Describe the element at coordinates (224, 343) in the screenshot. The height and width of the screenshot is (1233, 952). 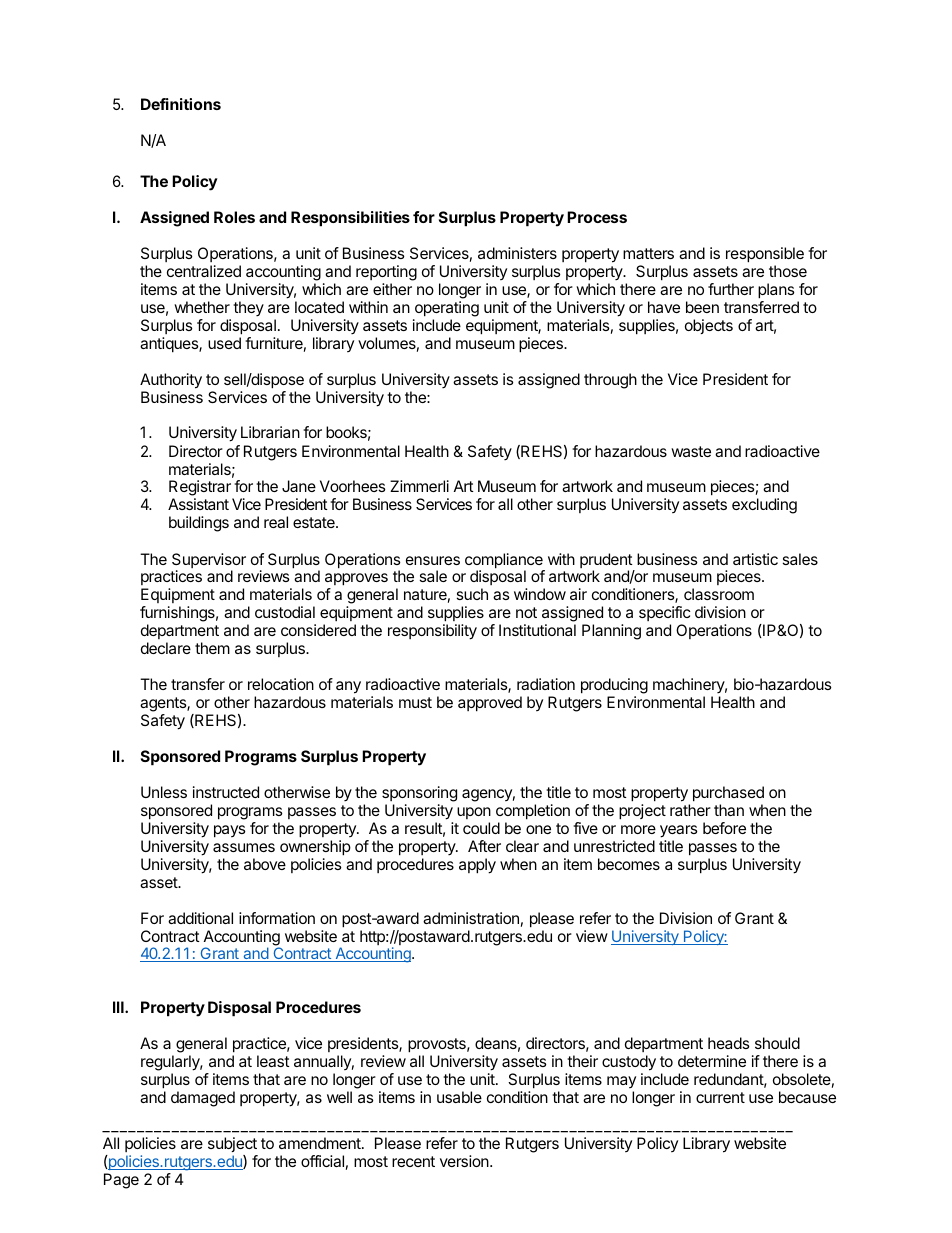
I see `used` at that location.
